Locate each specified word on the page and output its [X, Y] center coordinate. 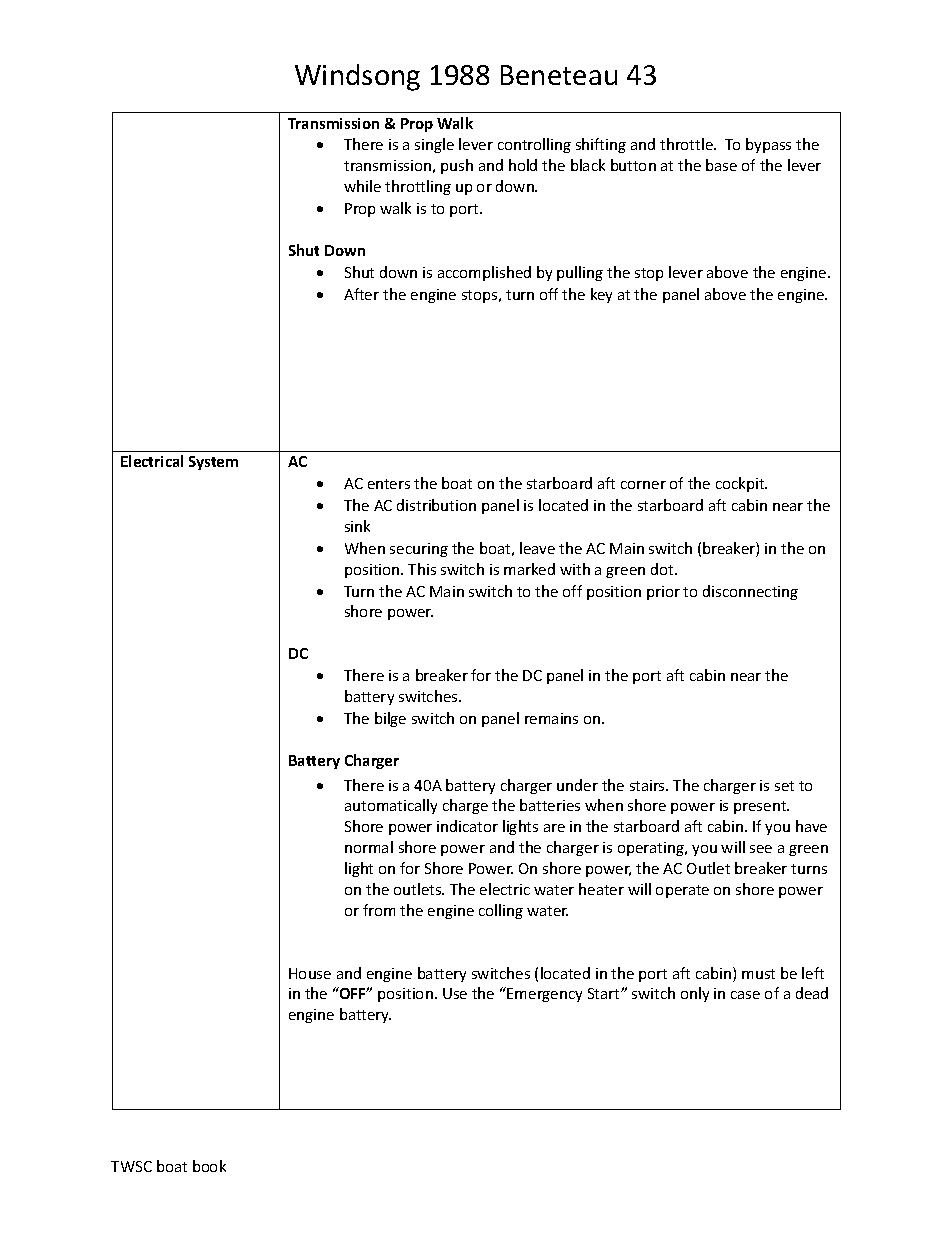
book [209, 1166]
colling [501, 911]
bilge [390, 719]
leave [537, 548]
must [758, 974]
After [361, 294]
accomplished [484, 273]
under [577, 785]
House [310, 973]
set [784, 786]
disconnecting [750, 592]
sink [357, 526]
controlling [534, 145]
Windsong [357, 77]
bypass [768, 145]
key [601, 295]
